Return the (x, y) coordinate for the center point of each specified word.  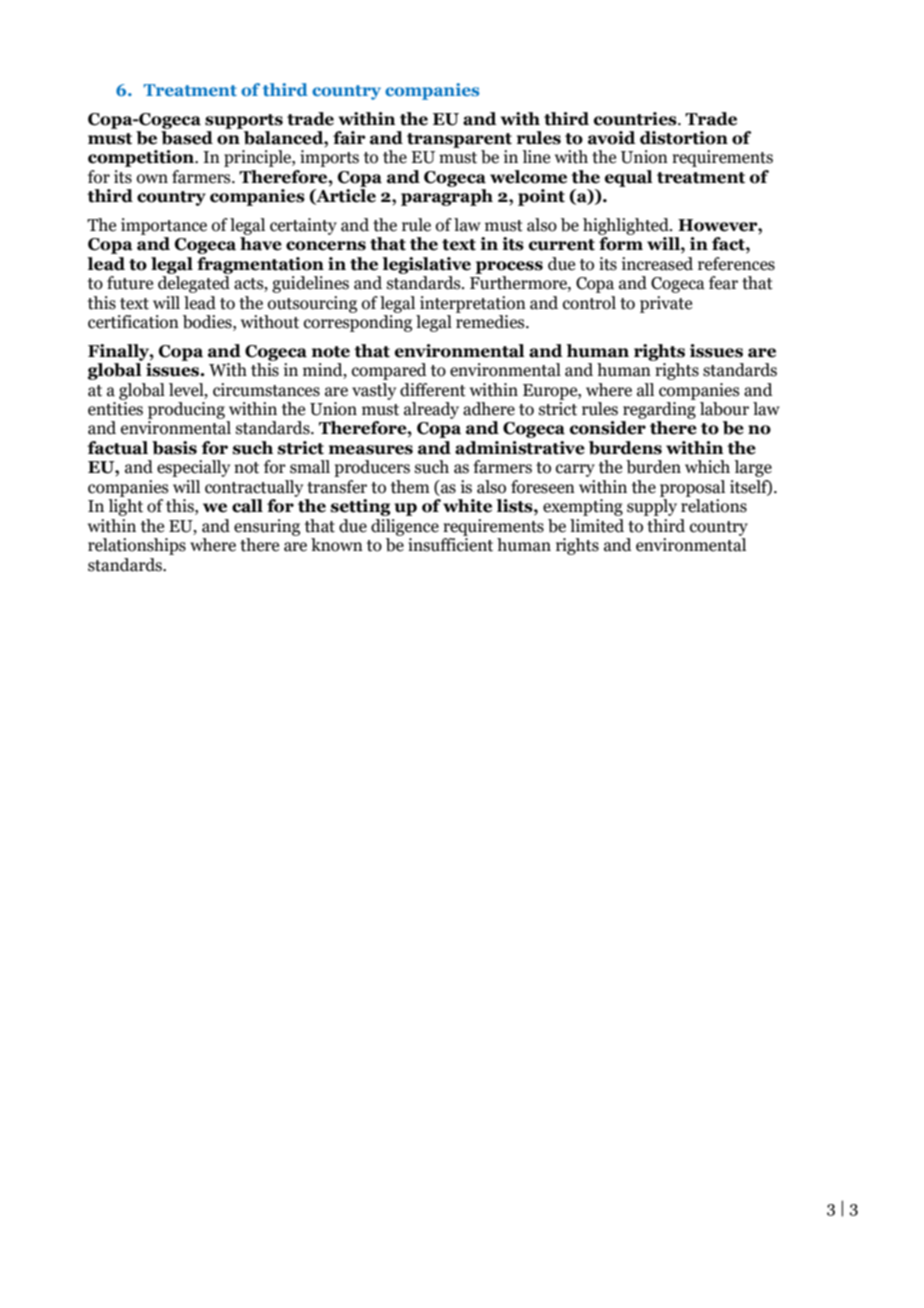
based (187, 136)
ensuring (267, 527)
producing (186, 410)
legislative (426, 265)
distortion (684, 138)
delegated (194, 284)
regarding (659, 409)
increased (657, 264)
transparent (459, 140)
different (433, 390)
